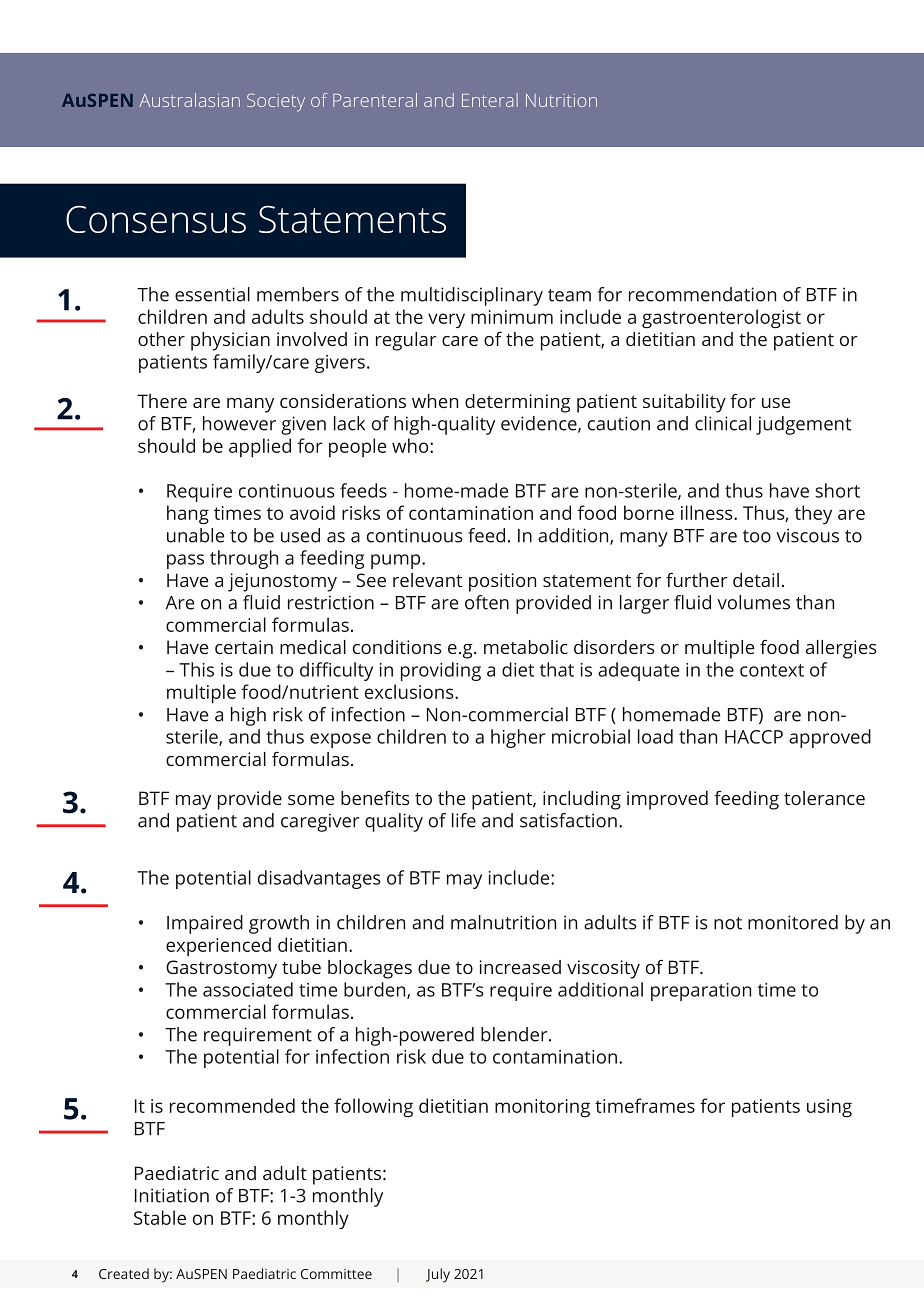 The height and width of the screenshot is (1308, 924). What do you see at coordinates (205, 924) in the screenshot?
I see `Impaired` at bounding box center [205, 924].
